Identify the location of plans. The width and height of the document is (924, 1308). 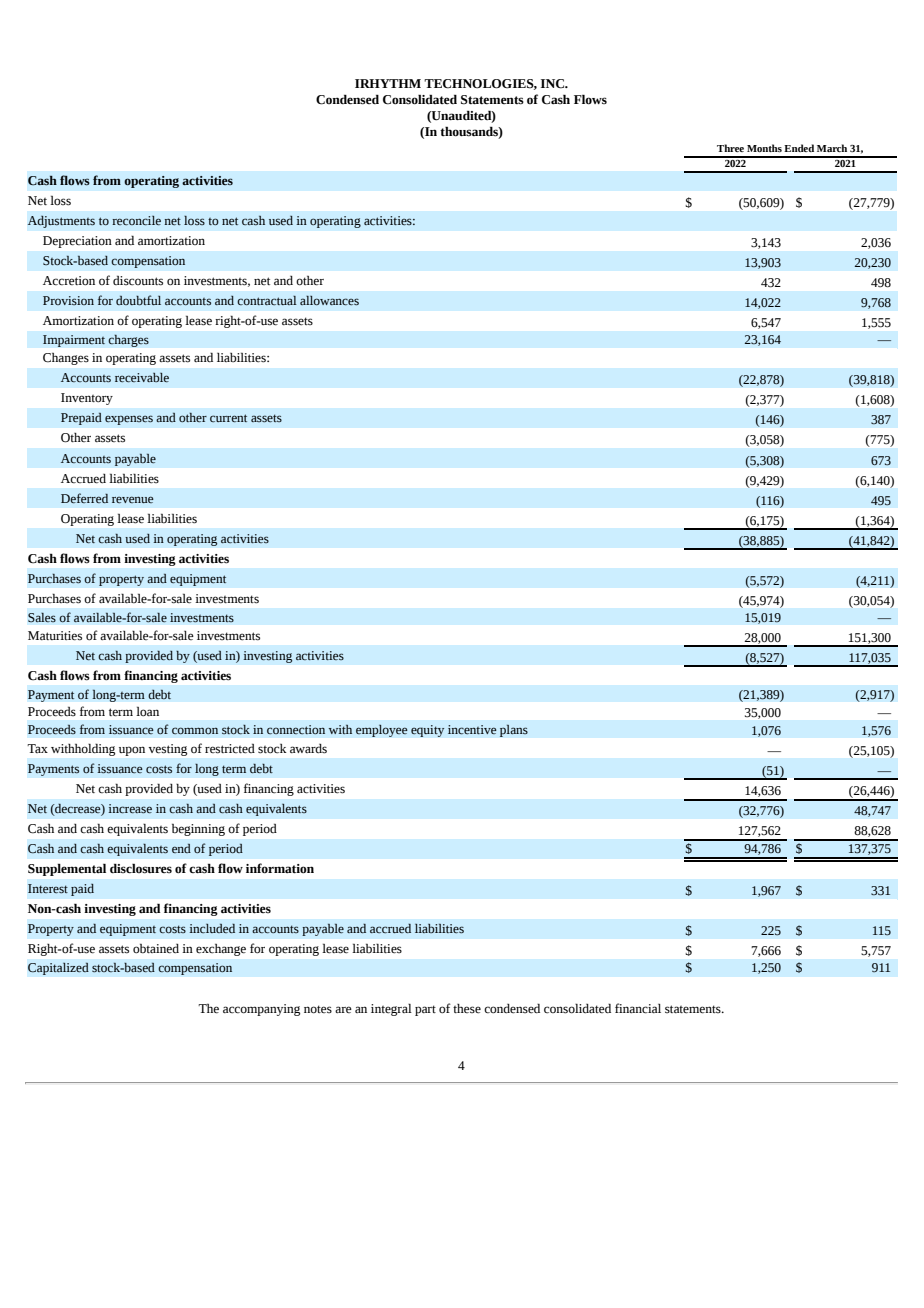
(514, 730).
